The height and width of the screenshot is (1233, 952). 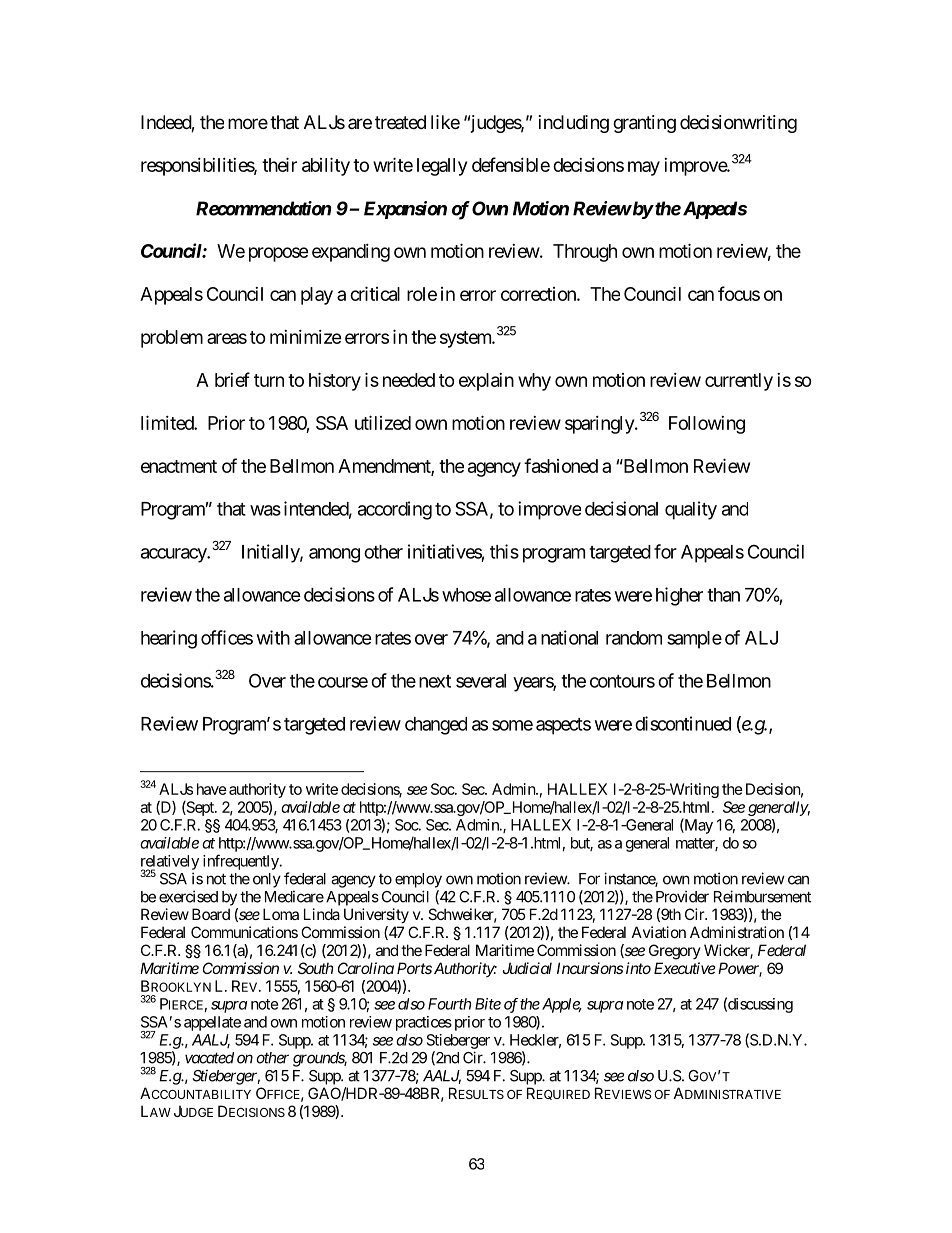 I want to click on discontinued, so click(x=683, y=723).
